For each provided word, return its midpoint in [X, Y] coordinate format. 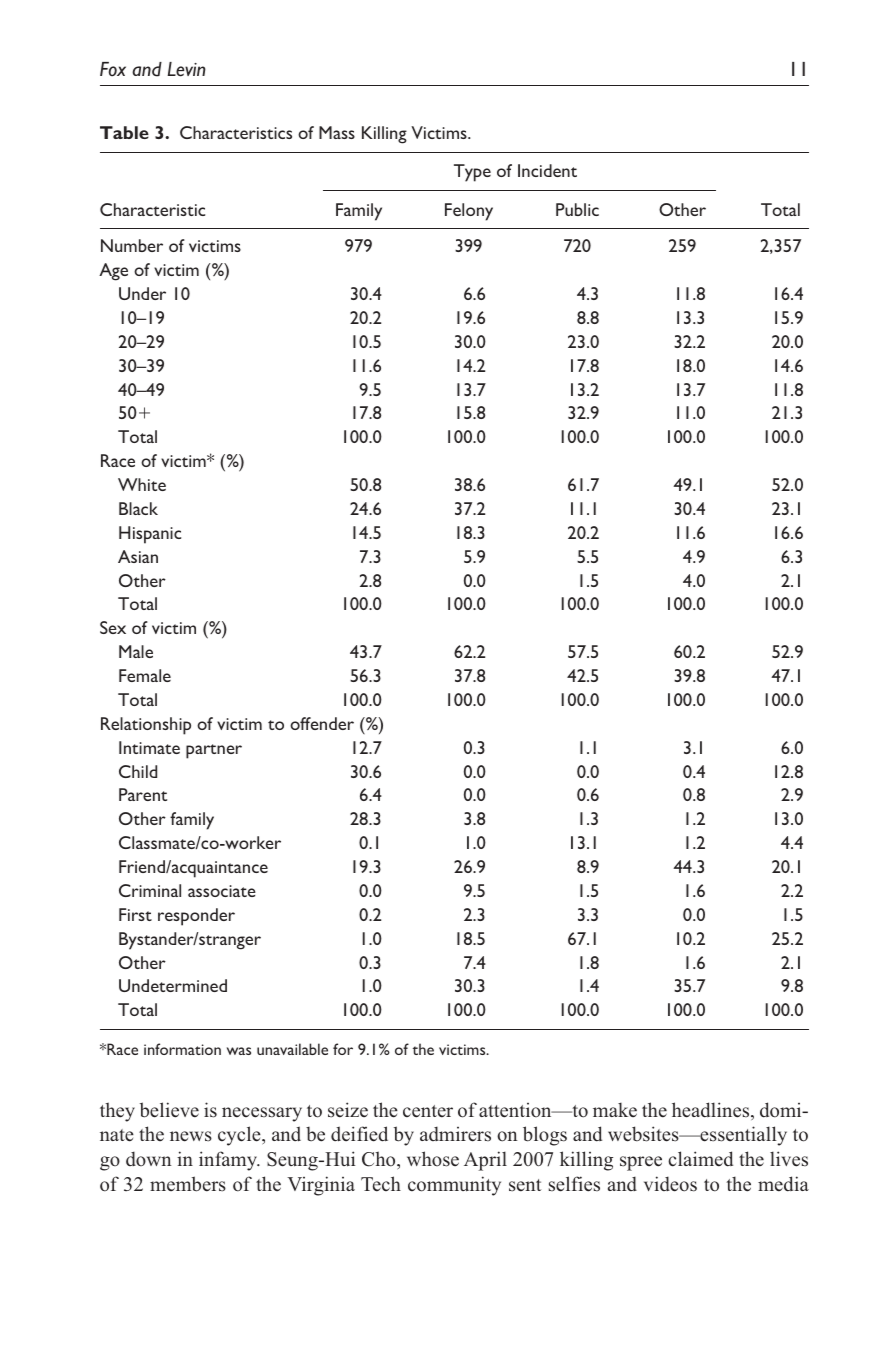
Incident [547, 170]
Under [142, 293]
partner [214, 751]
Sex [113, 627]
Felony [469, 212]
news [191, 1136]
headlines [712, 1111]
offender [322, 723]
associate [222, 891]
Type [472, 173]
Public [577, 209]
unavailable [292, 1049]
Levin [186, 69]
